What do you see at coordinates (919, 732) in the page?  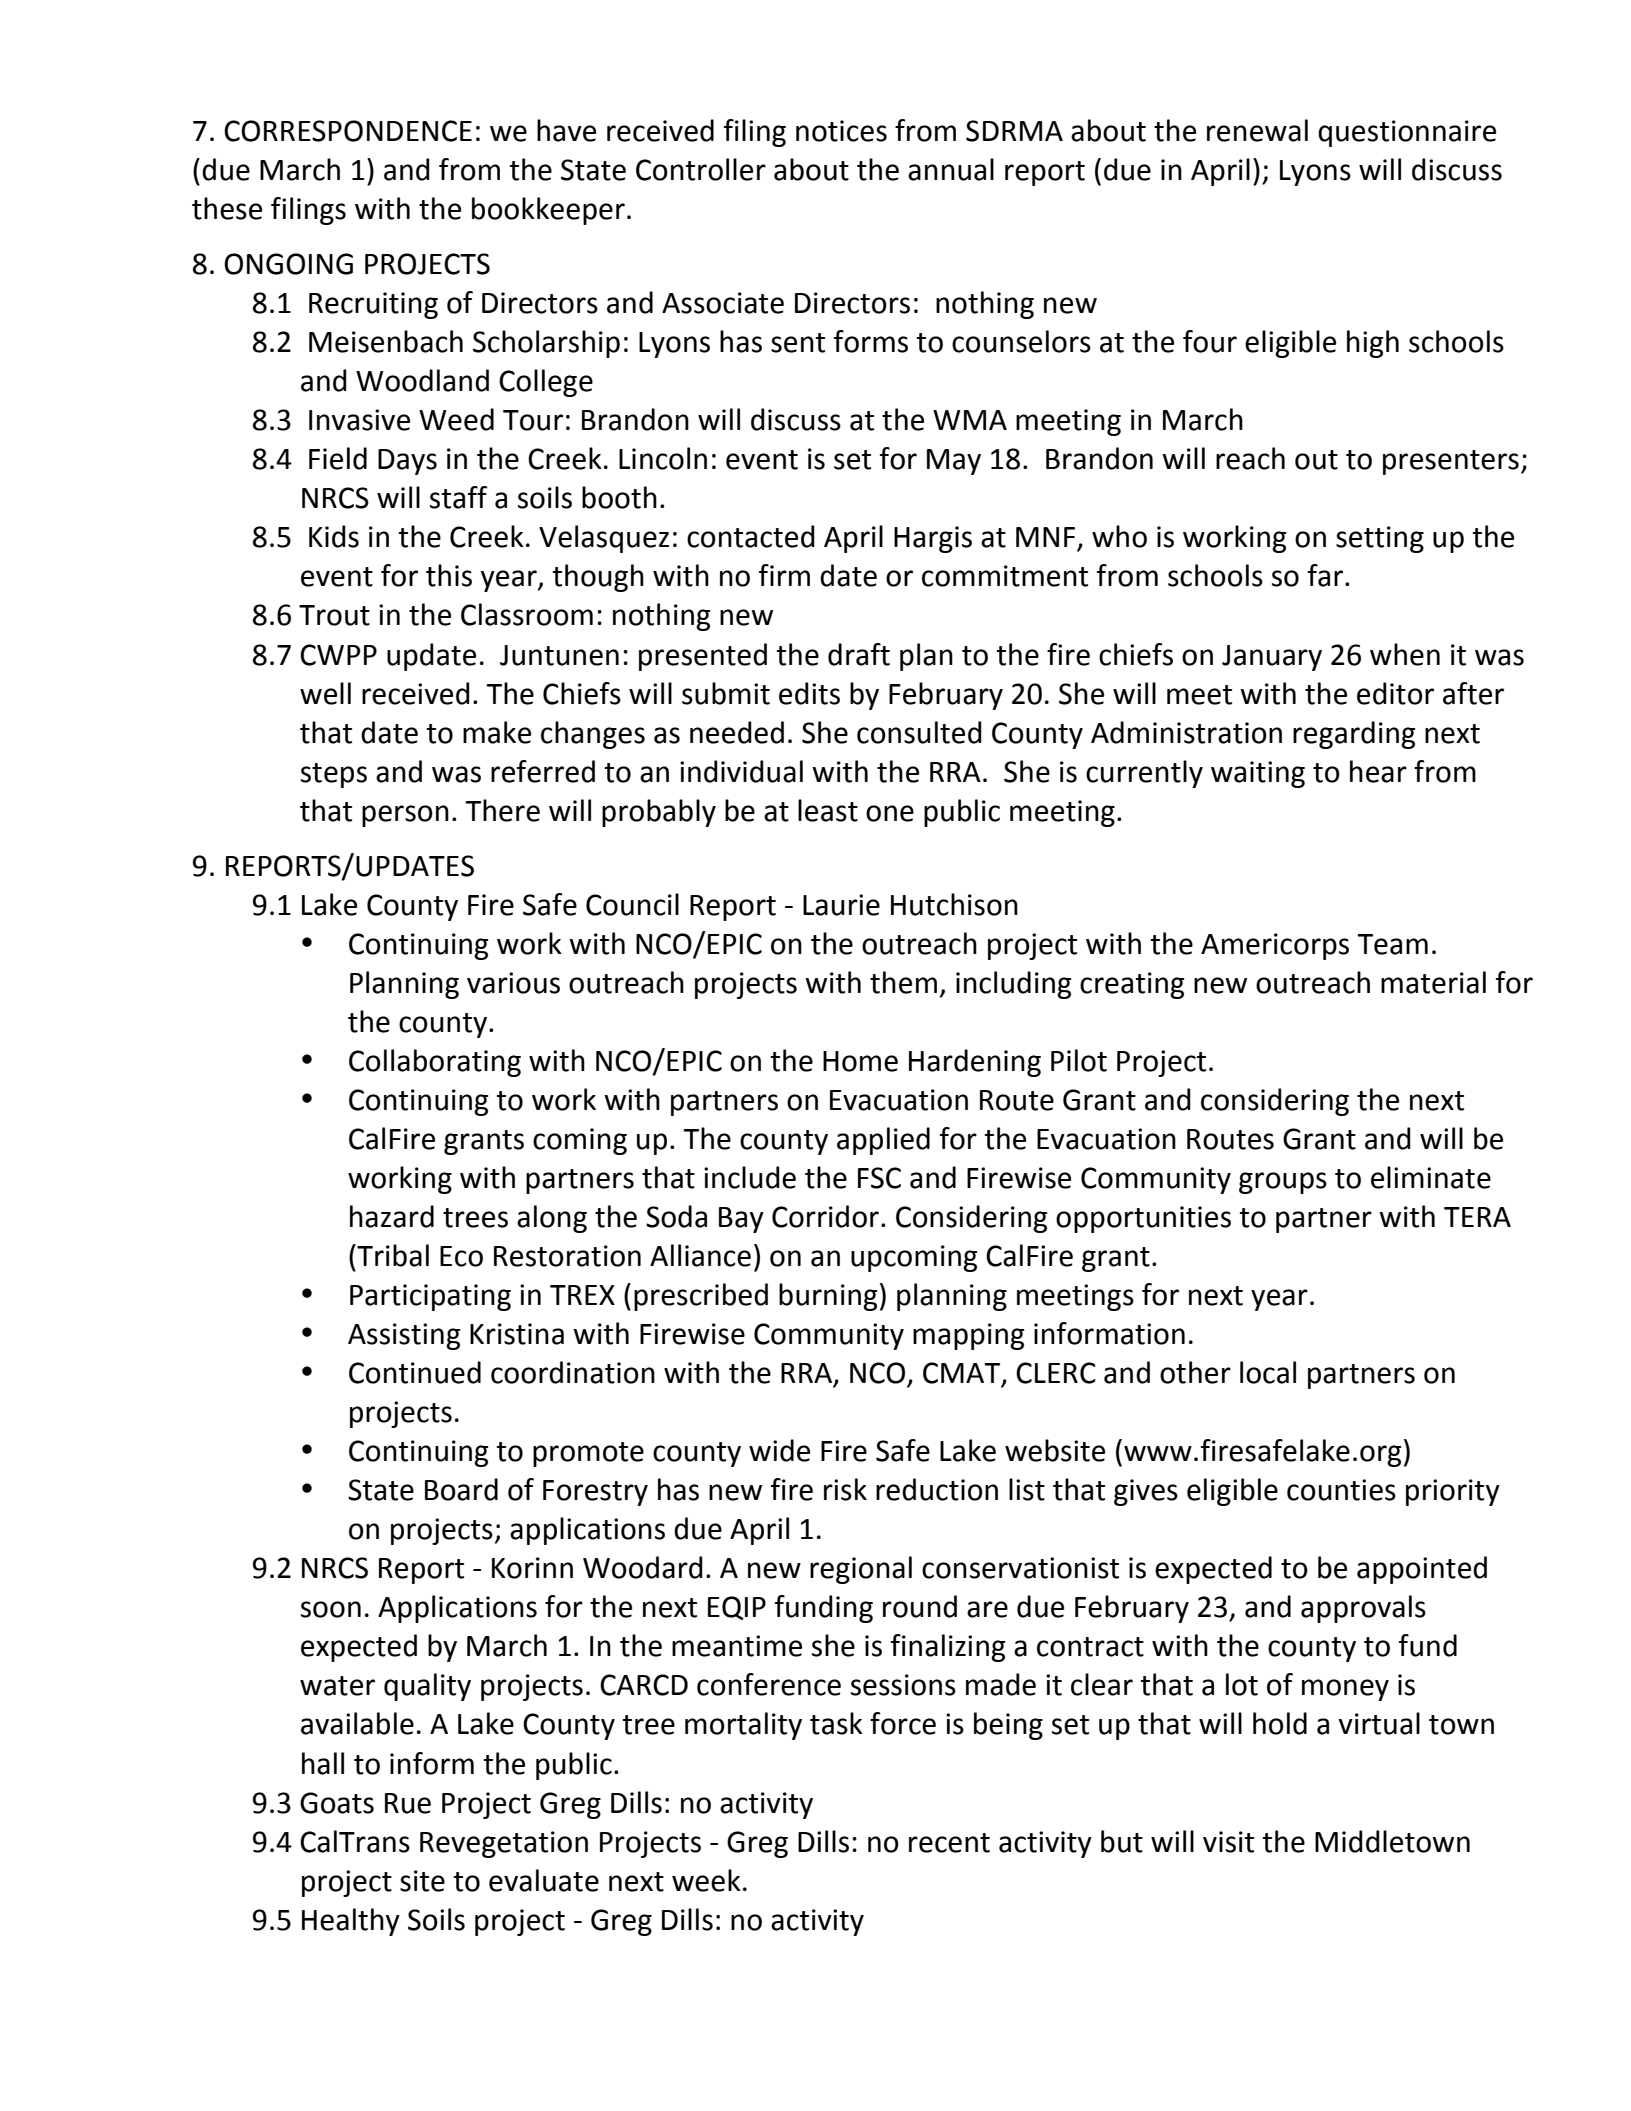 I see `consulted` at bounding box center [919, 732].
